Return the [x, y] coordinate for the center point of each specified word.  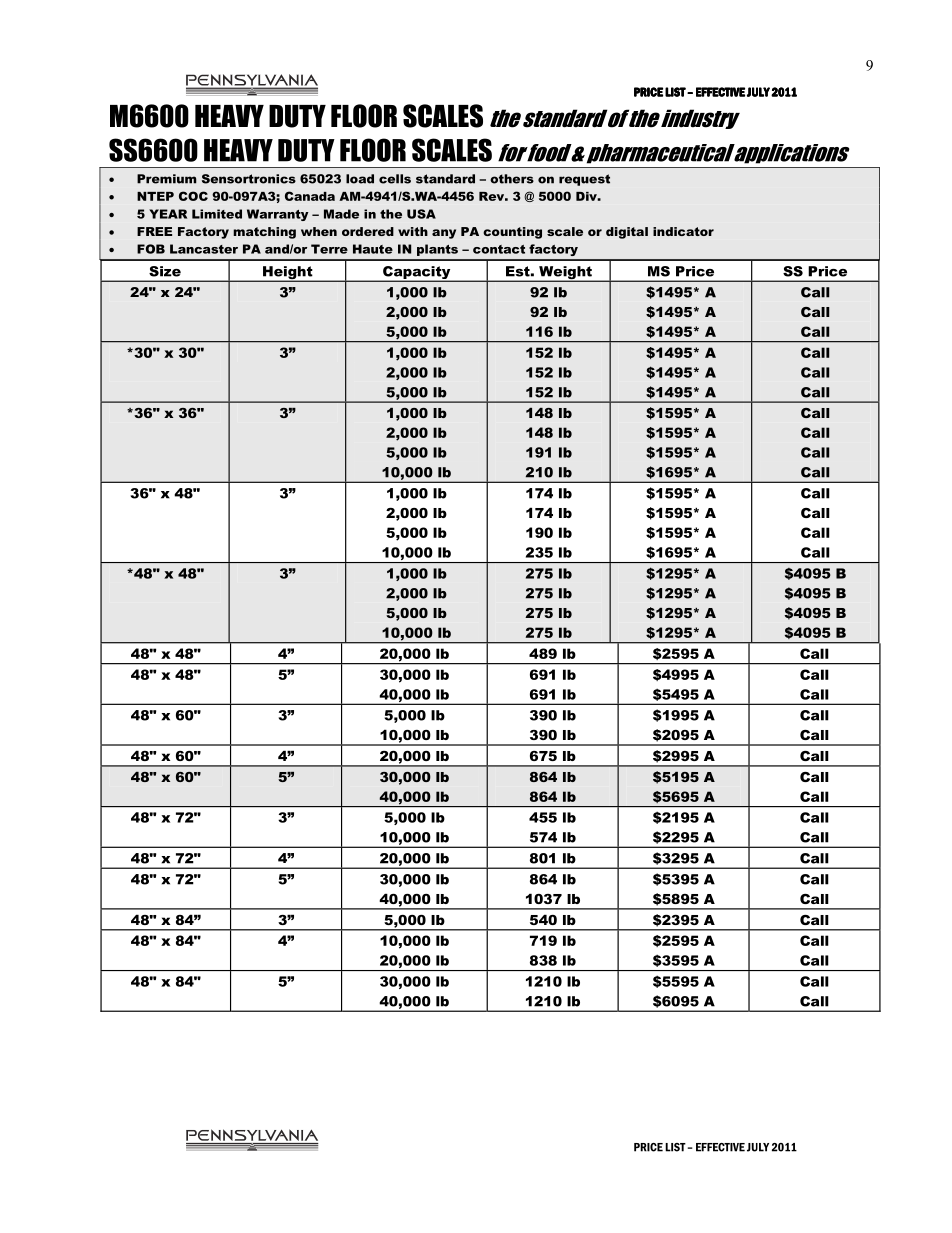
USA [421, 214]
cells [395, 179]
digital [627, 233]
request [584, 180]
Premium [167, 179]
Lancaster [204, 249]
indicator [683, 231]
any [444, 234]
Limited [217, 214]
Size [165, 271]
